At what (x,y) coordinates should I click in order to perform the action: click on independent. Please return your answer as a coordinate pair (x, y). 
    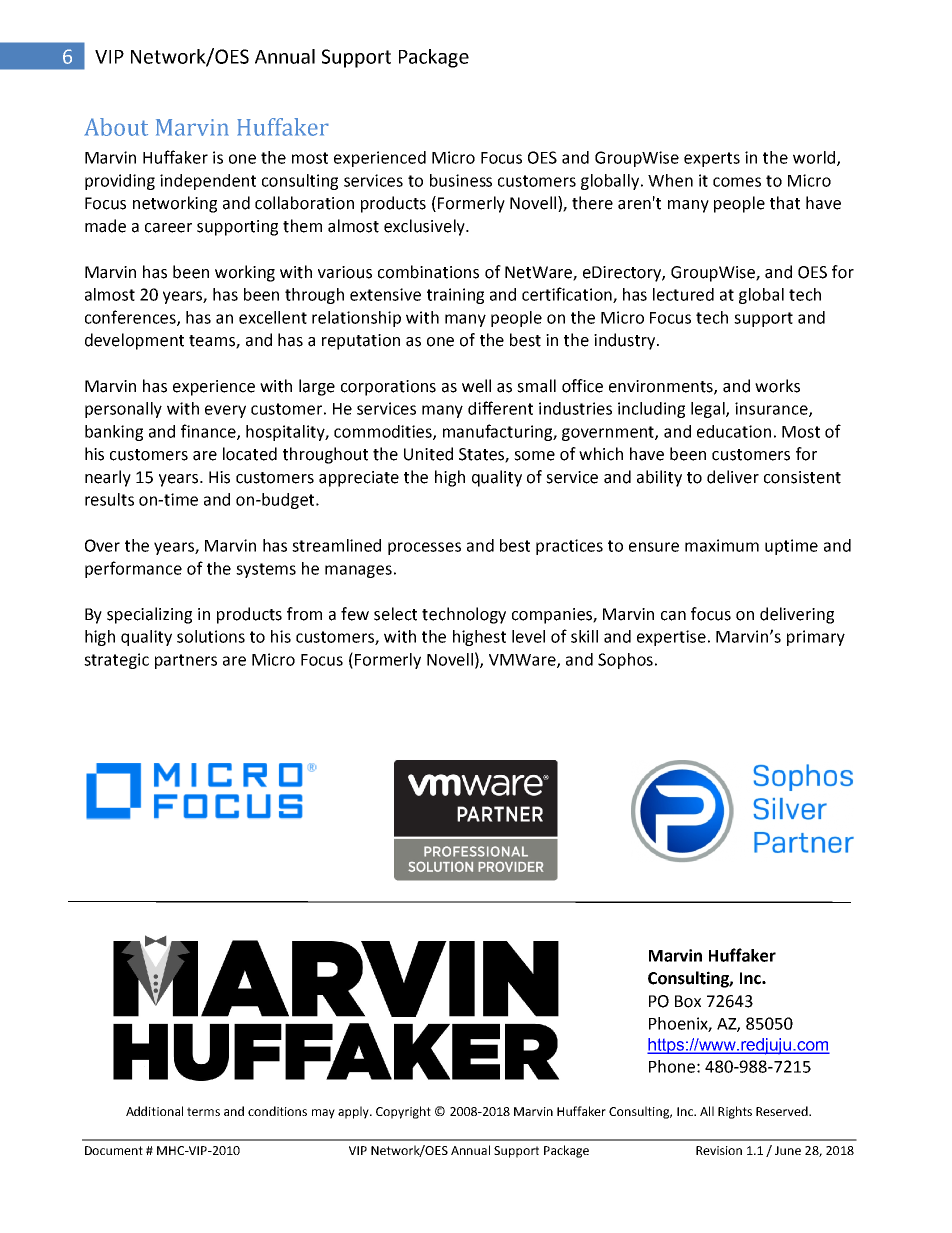
    Looking at the image, I should click on (208, 182).
